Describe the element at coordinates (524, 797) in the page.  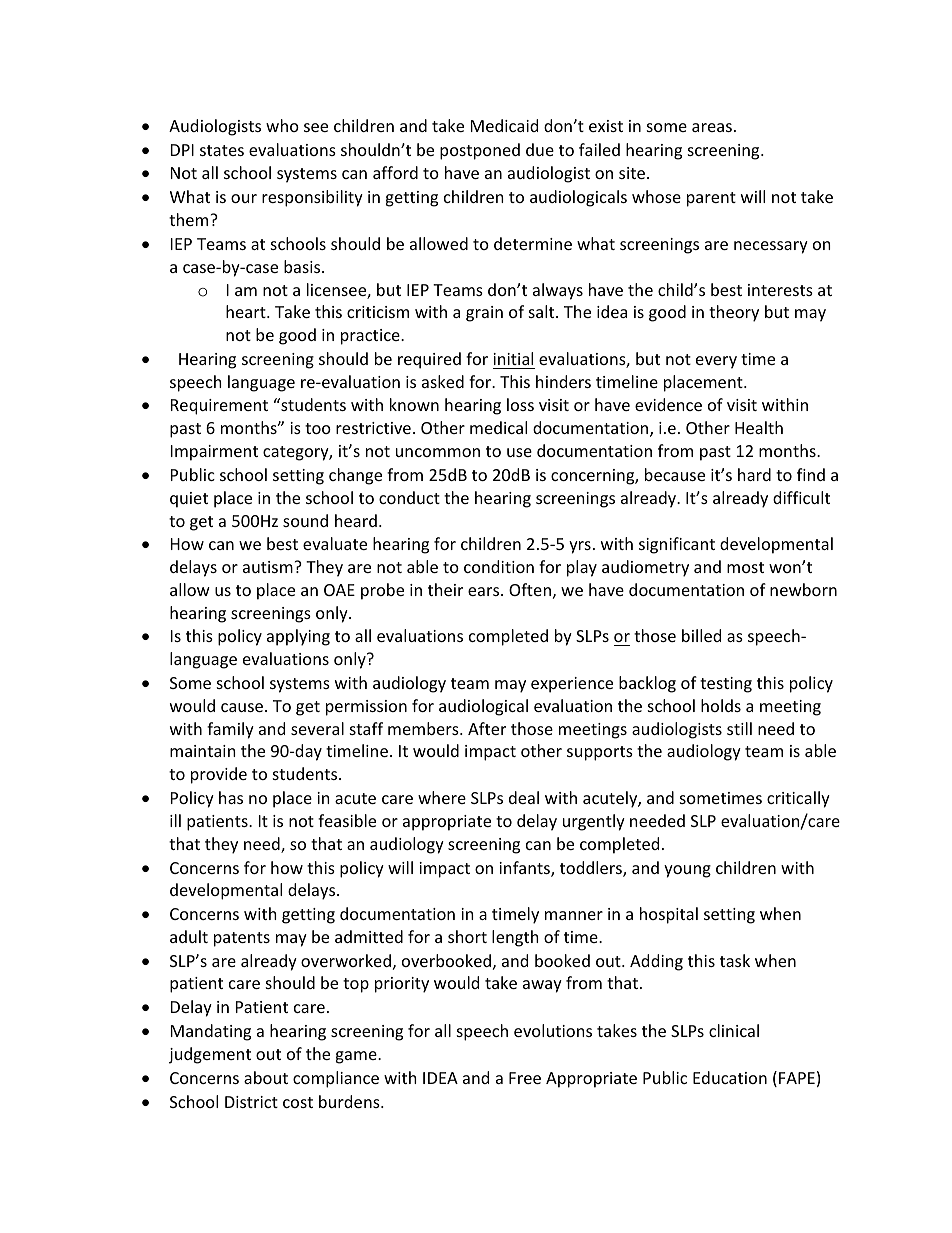
I see `deal` at that location.
